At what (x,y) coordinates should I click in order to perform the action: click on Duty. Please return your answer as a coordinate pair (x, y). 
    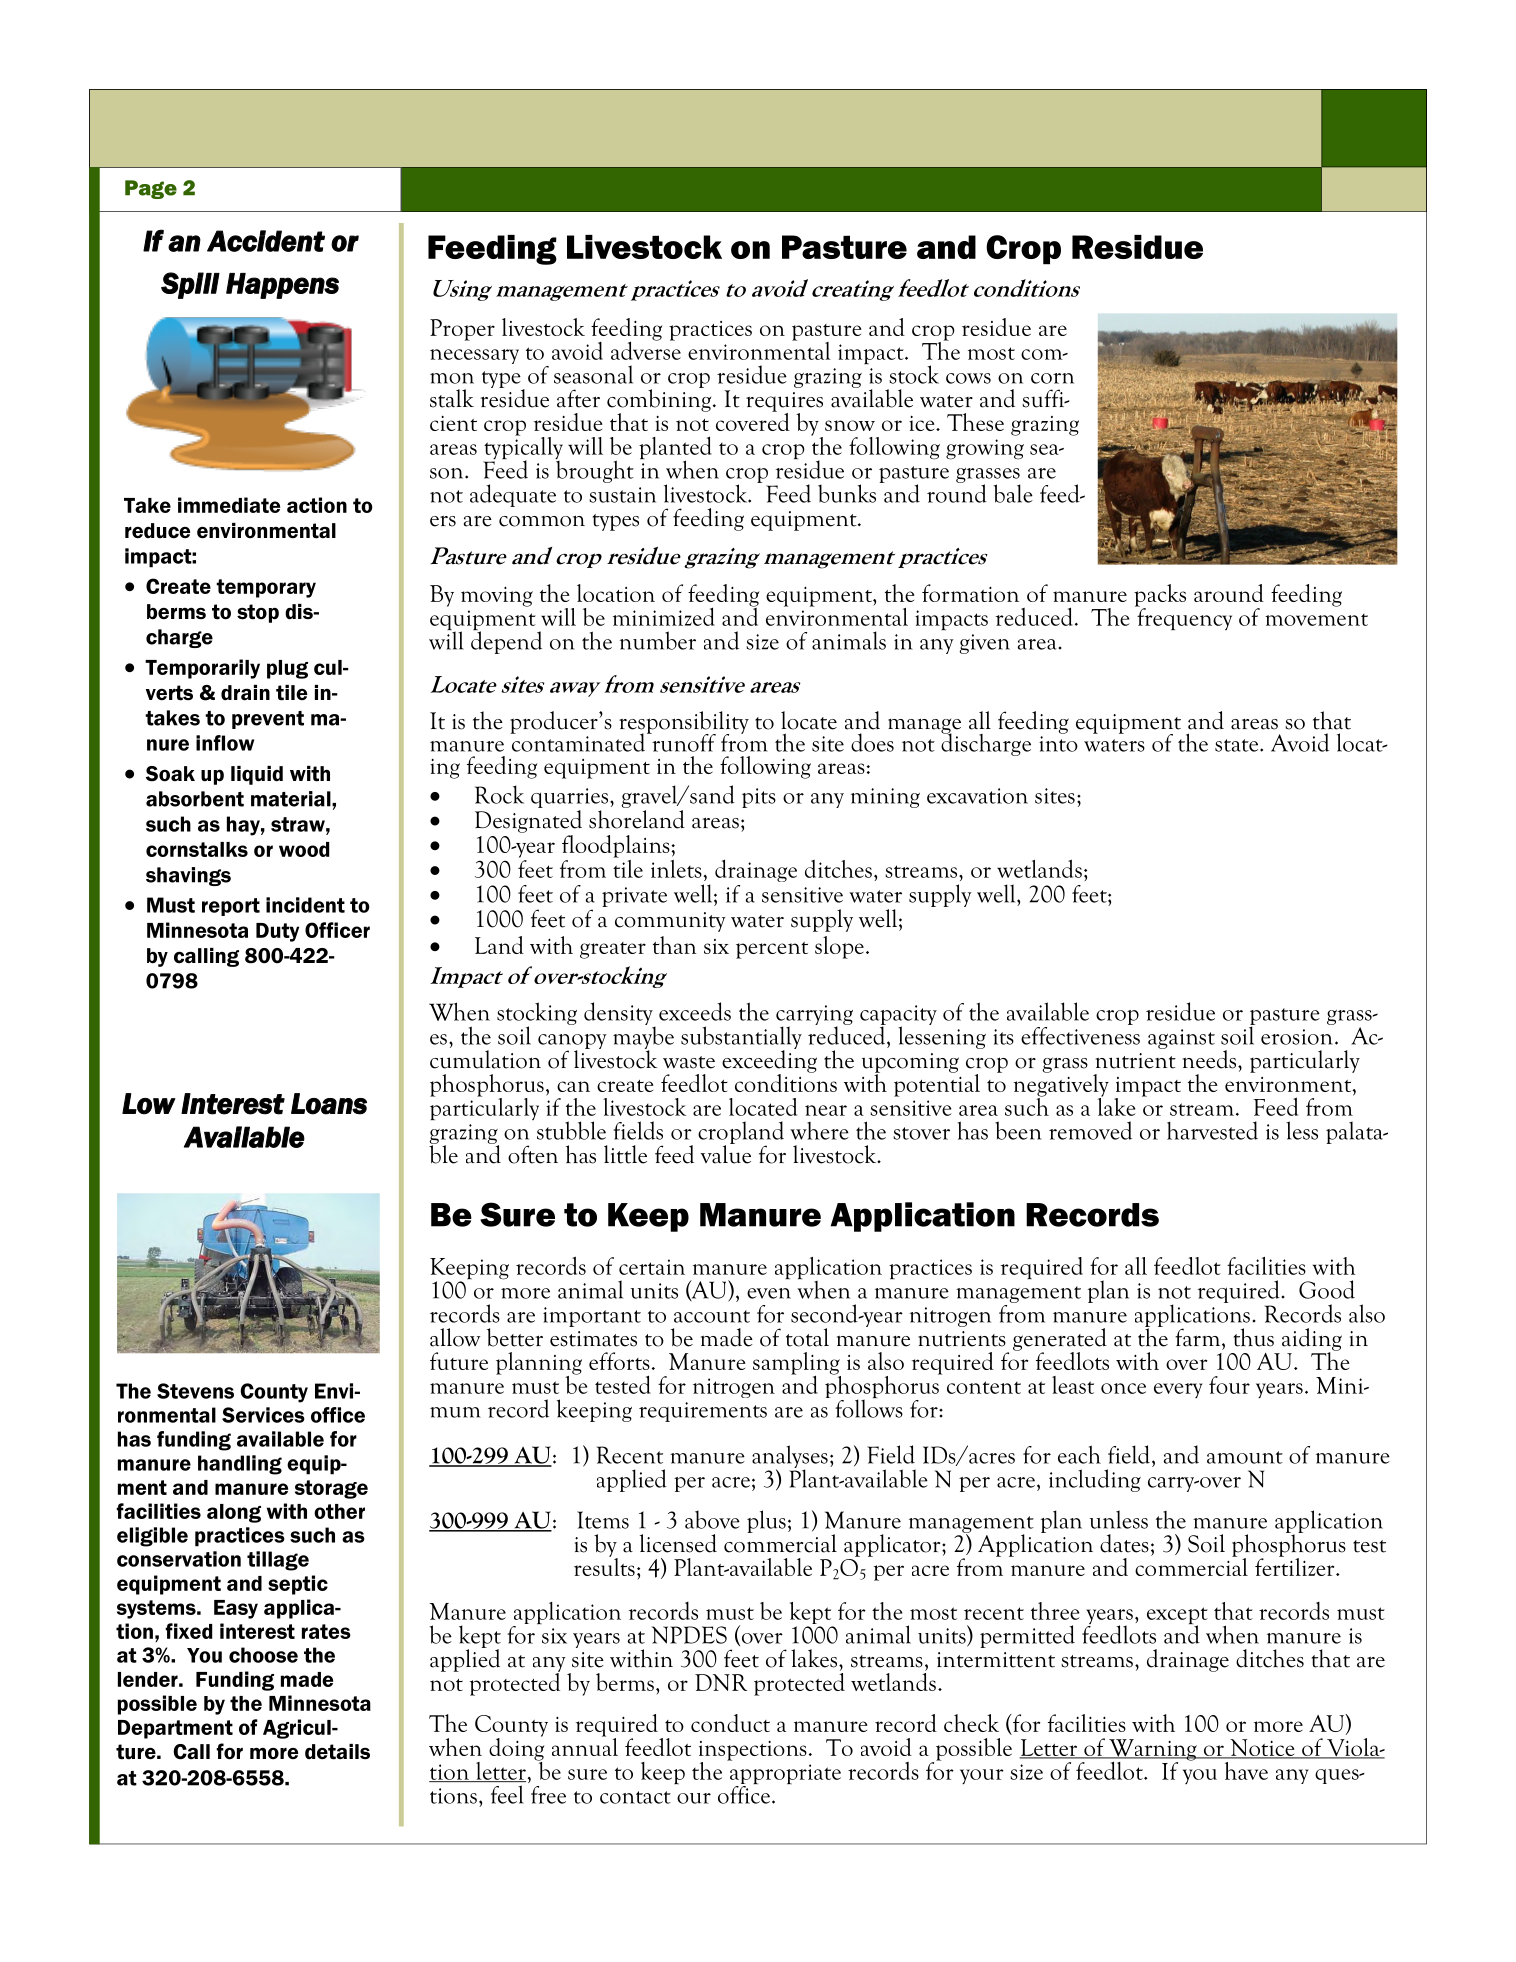
    Looking at the image, I should click on (277, 932).
